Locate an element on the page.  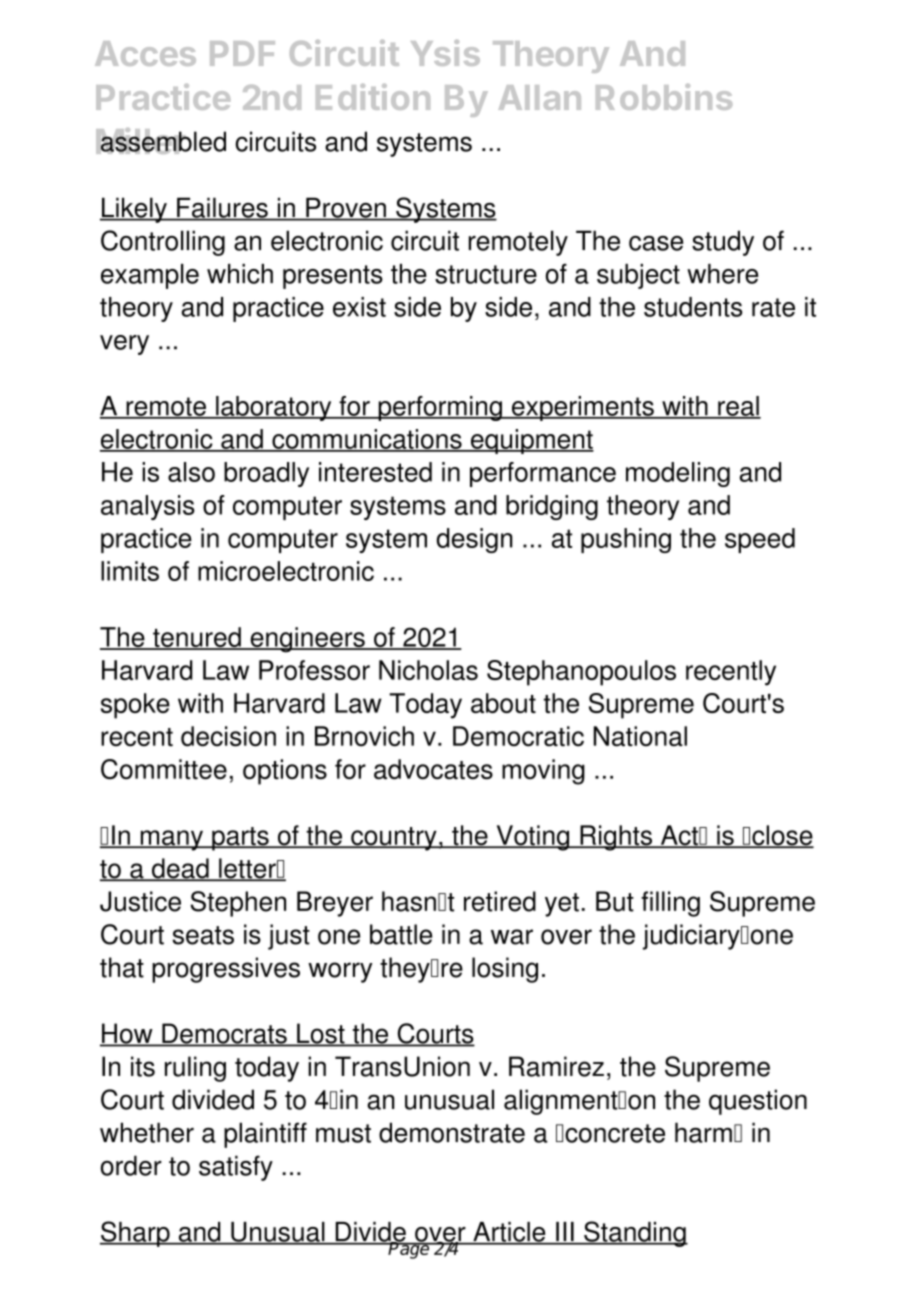
PDF is located at coordinates (242, 53).
